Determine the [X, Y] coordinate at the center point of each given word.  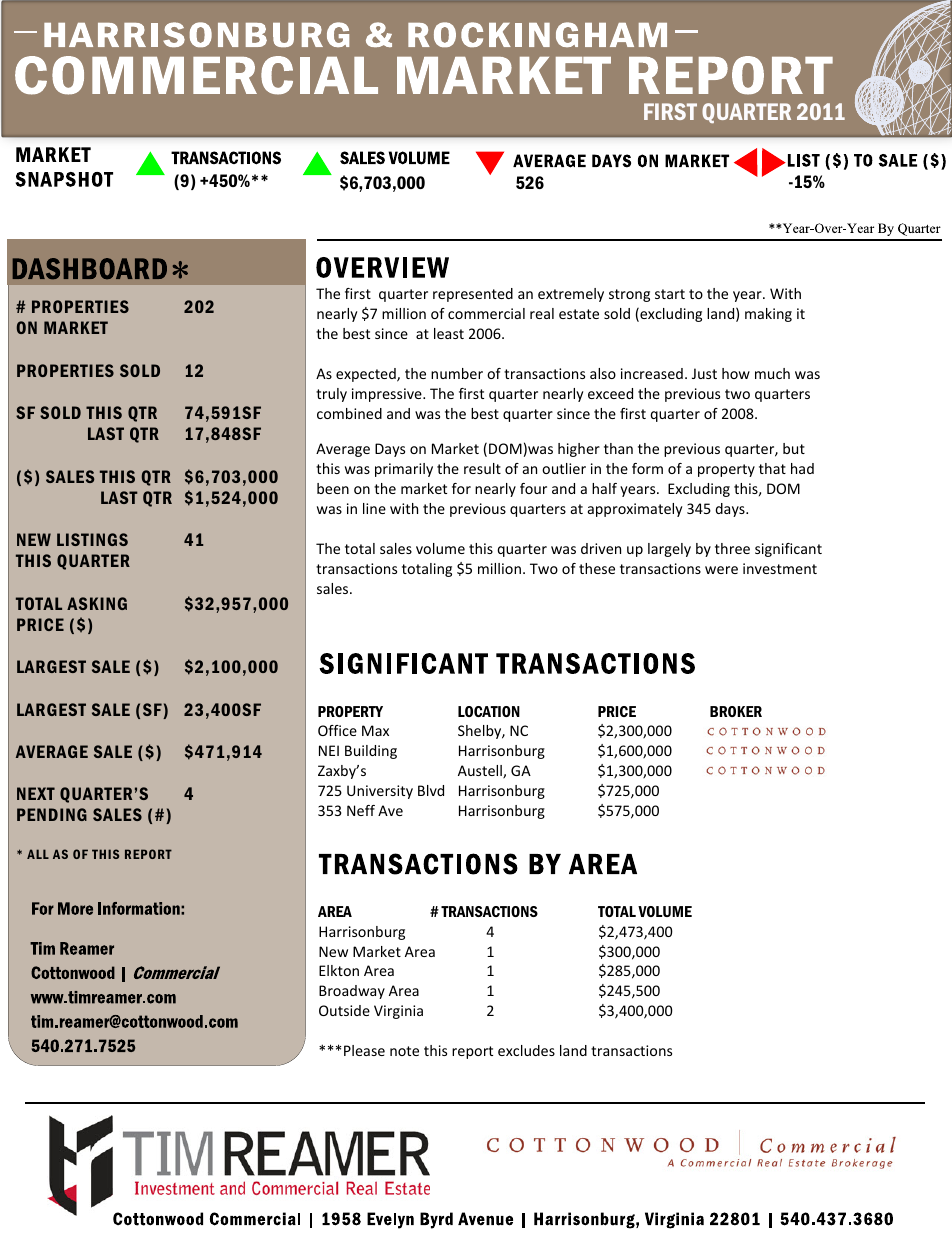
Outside [344, 1010]
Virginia [398, 1012]
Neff [361, 810]
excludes [526, 1050]
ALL [38, 854]
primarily [404, 470]
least [449, 333]
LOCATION [489, 711]
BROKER [736, 711]
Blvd [431, 790]
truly [331, 395]
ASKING [97, 603]
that [772, 468]
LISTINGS [92, 539]
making [768, 315]
